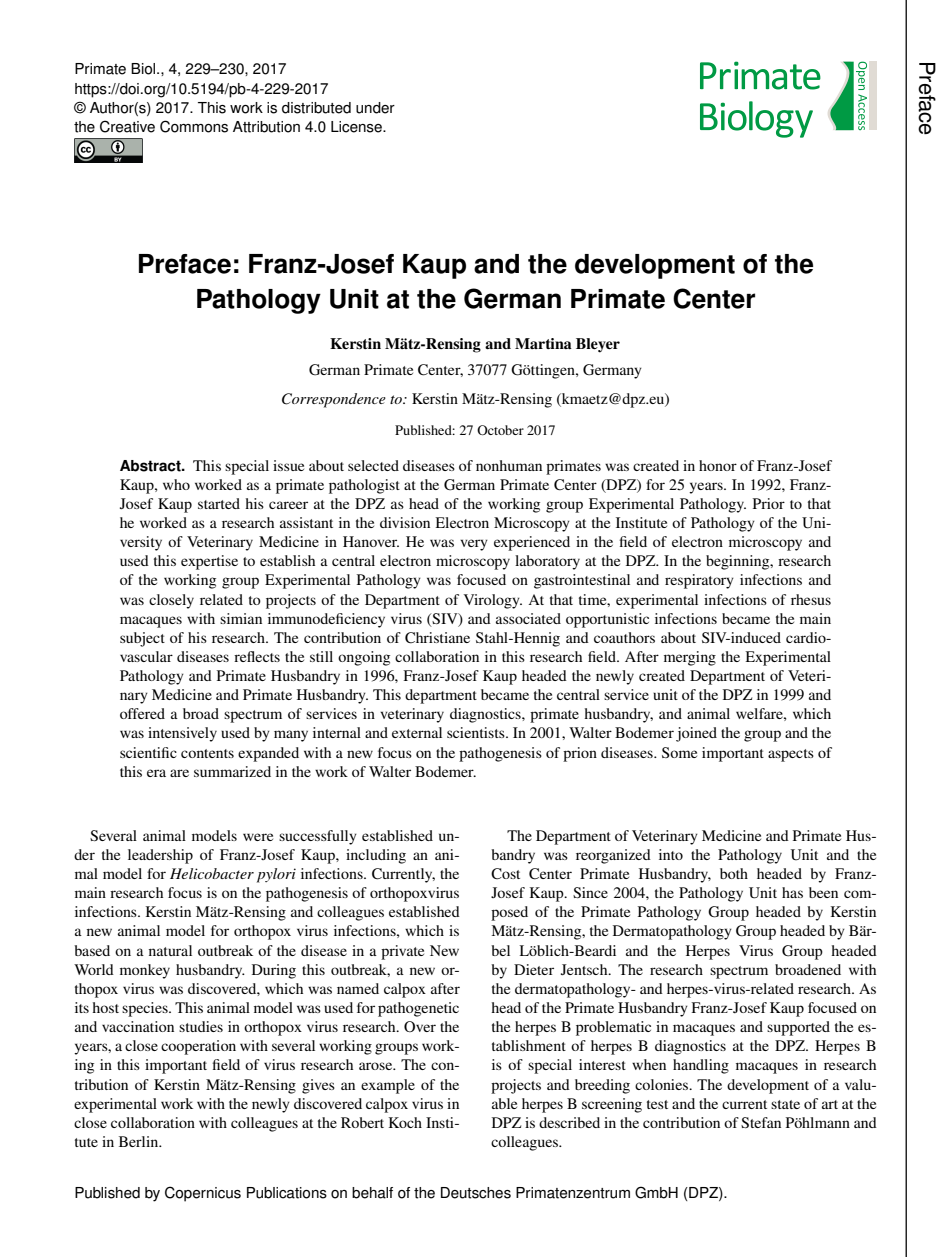  Describe the element at coordinates (543, 343) in the document. I see `Martina` at that location.
